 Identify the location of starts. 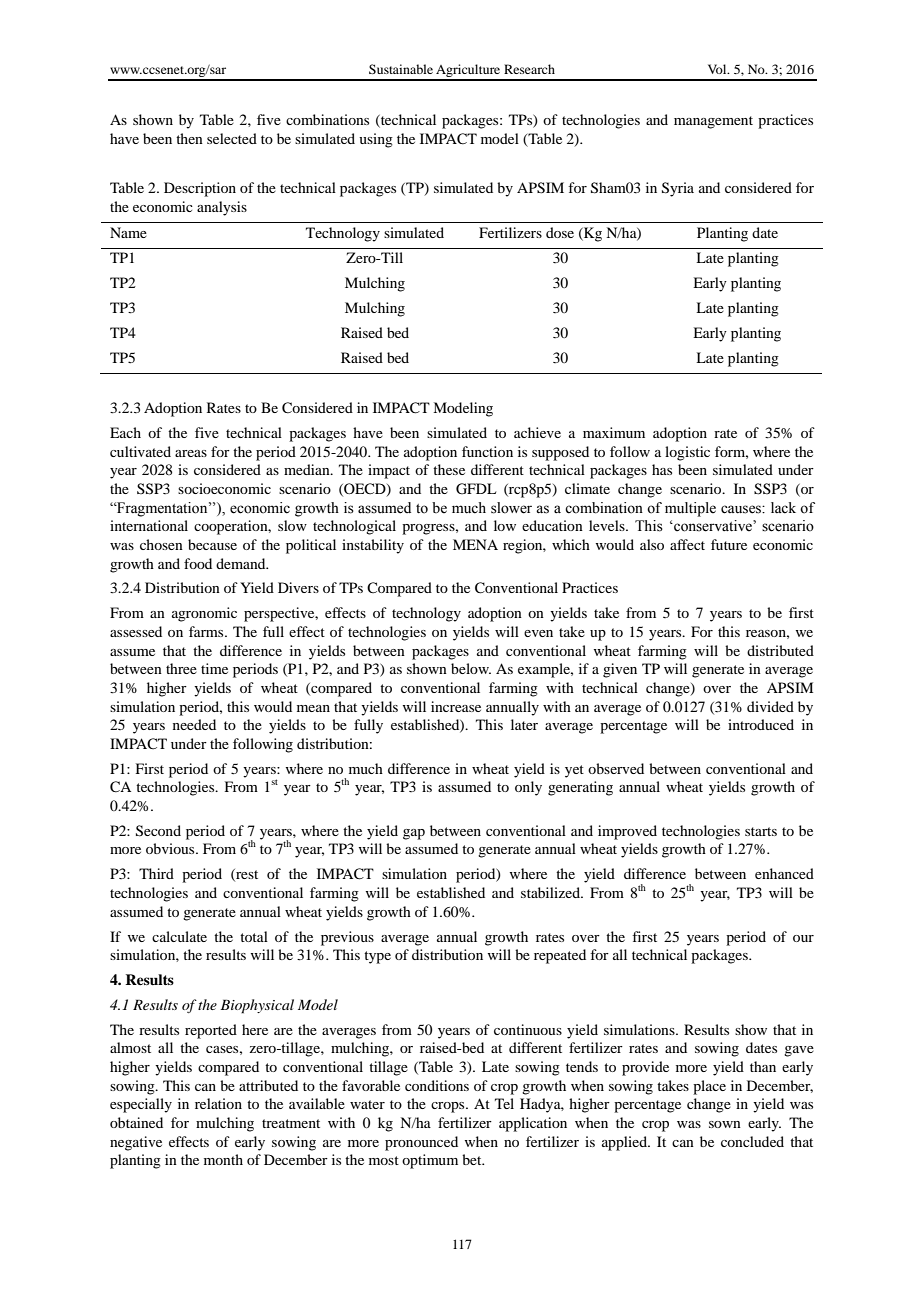
(761, 831).
